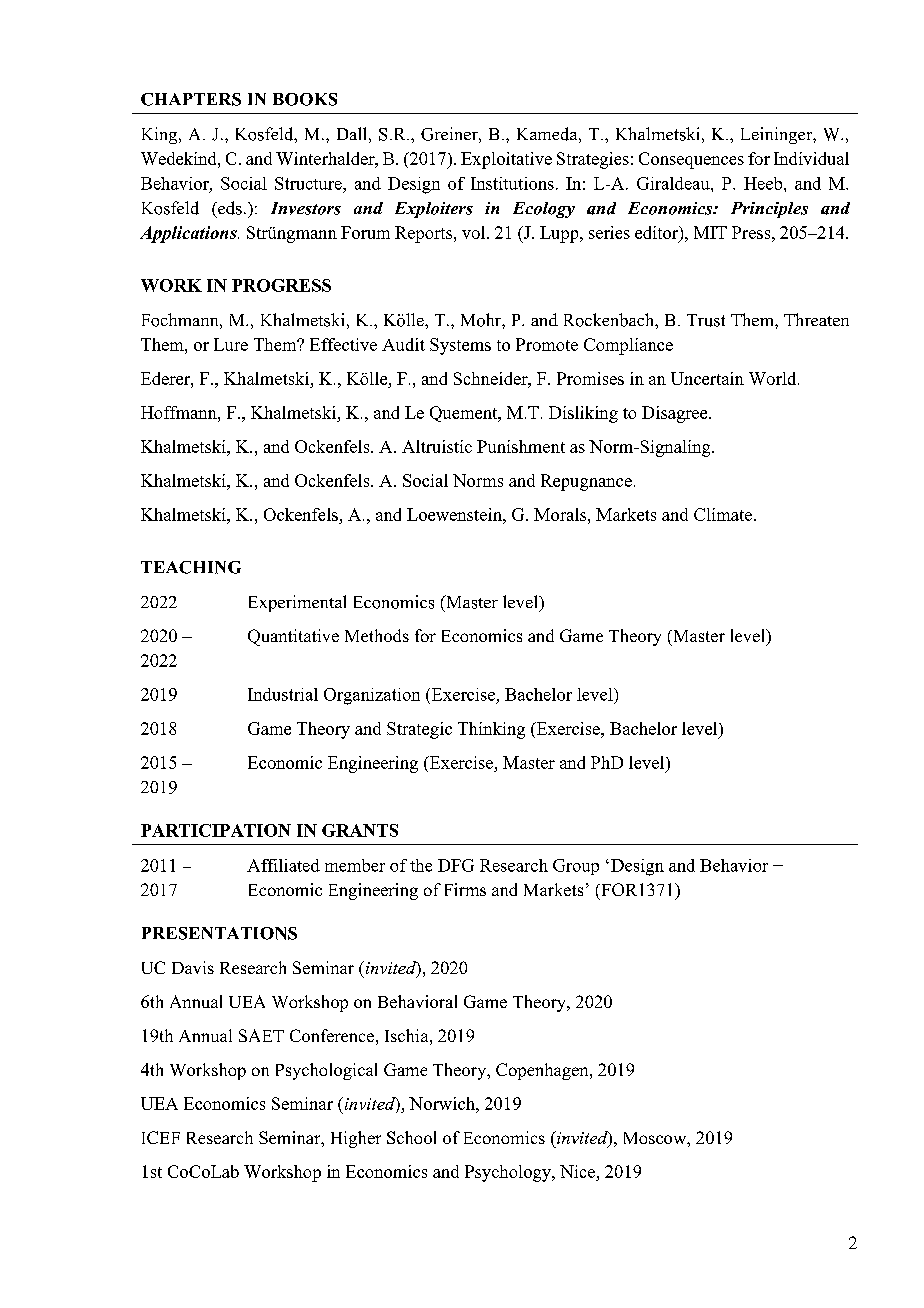 The image size is (924, 1308). I want to click on Exploitative, so click(506, 160).
